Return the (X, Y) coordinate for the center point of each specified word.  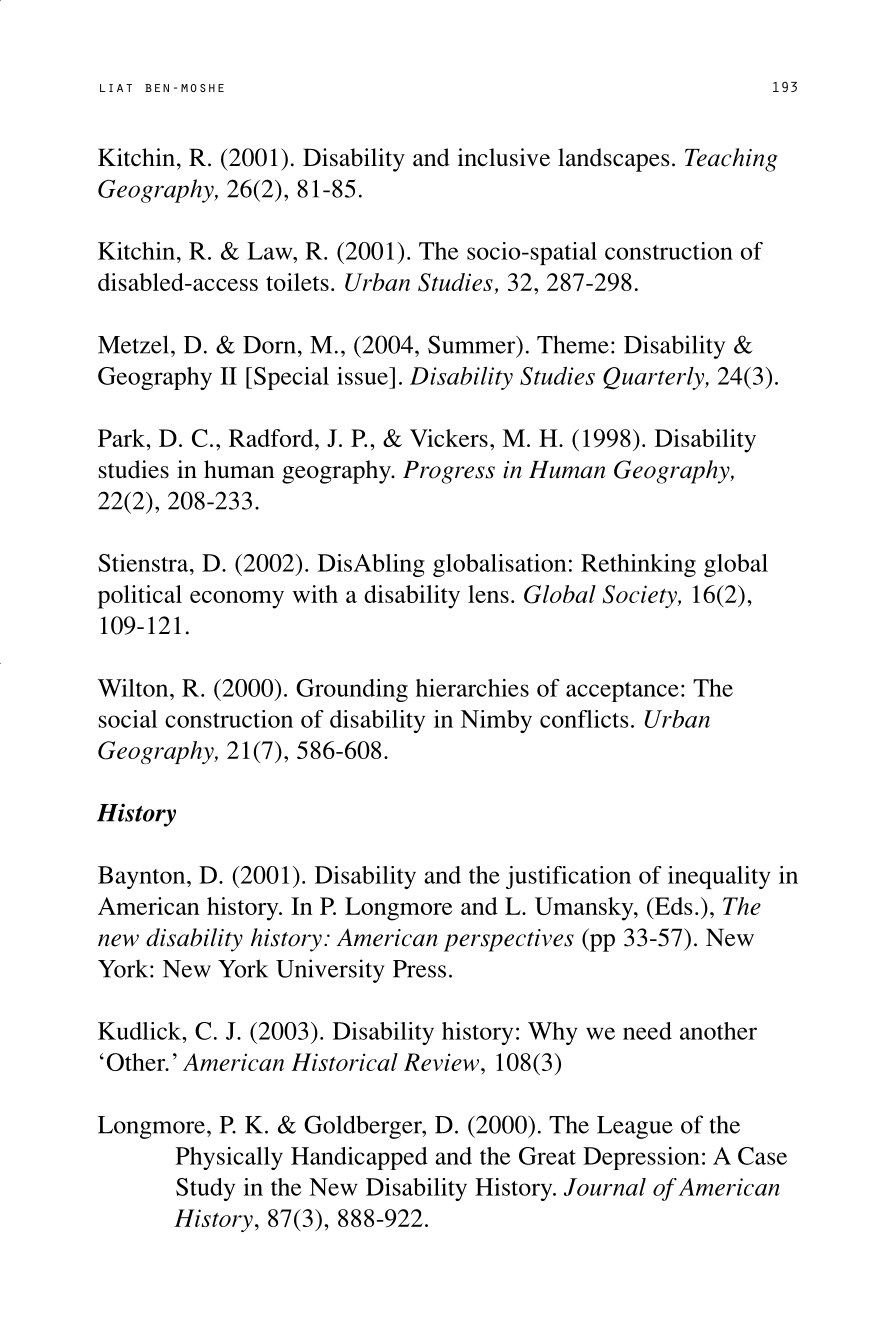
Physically (229, 1158)
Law (271, 251)
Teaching (731, 160)
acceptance (622, 692)
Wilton (134, 688)
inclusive (504, 157)
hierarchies (472, 688)
